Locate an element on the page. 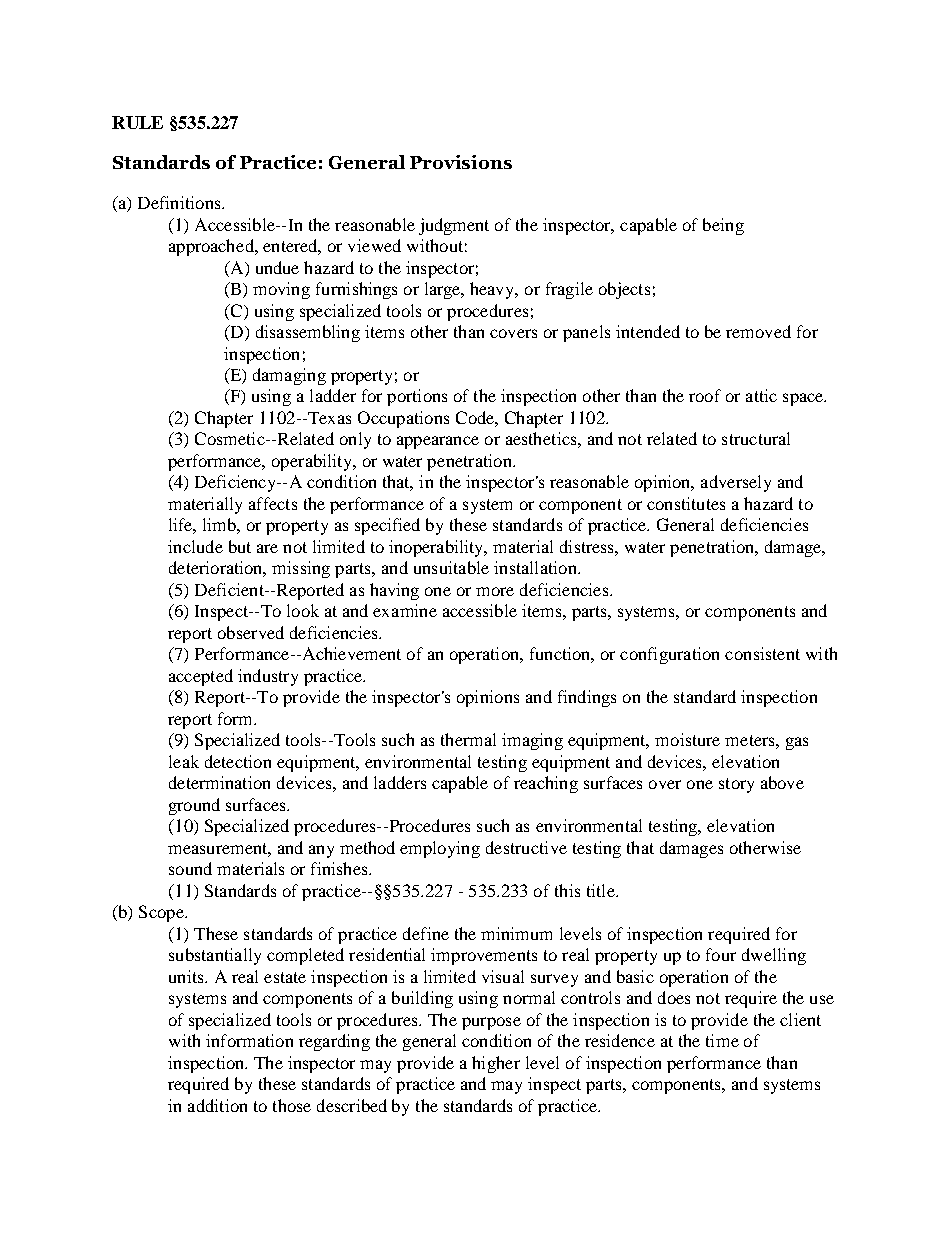 The height and width of the document is (1233, 952). time is located at coordinates (722, 1040).
